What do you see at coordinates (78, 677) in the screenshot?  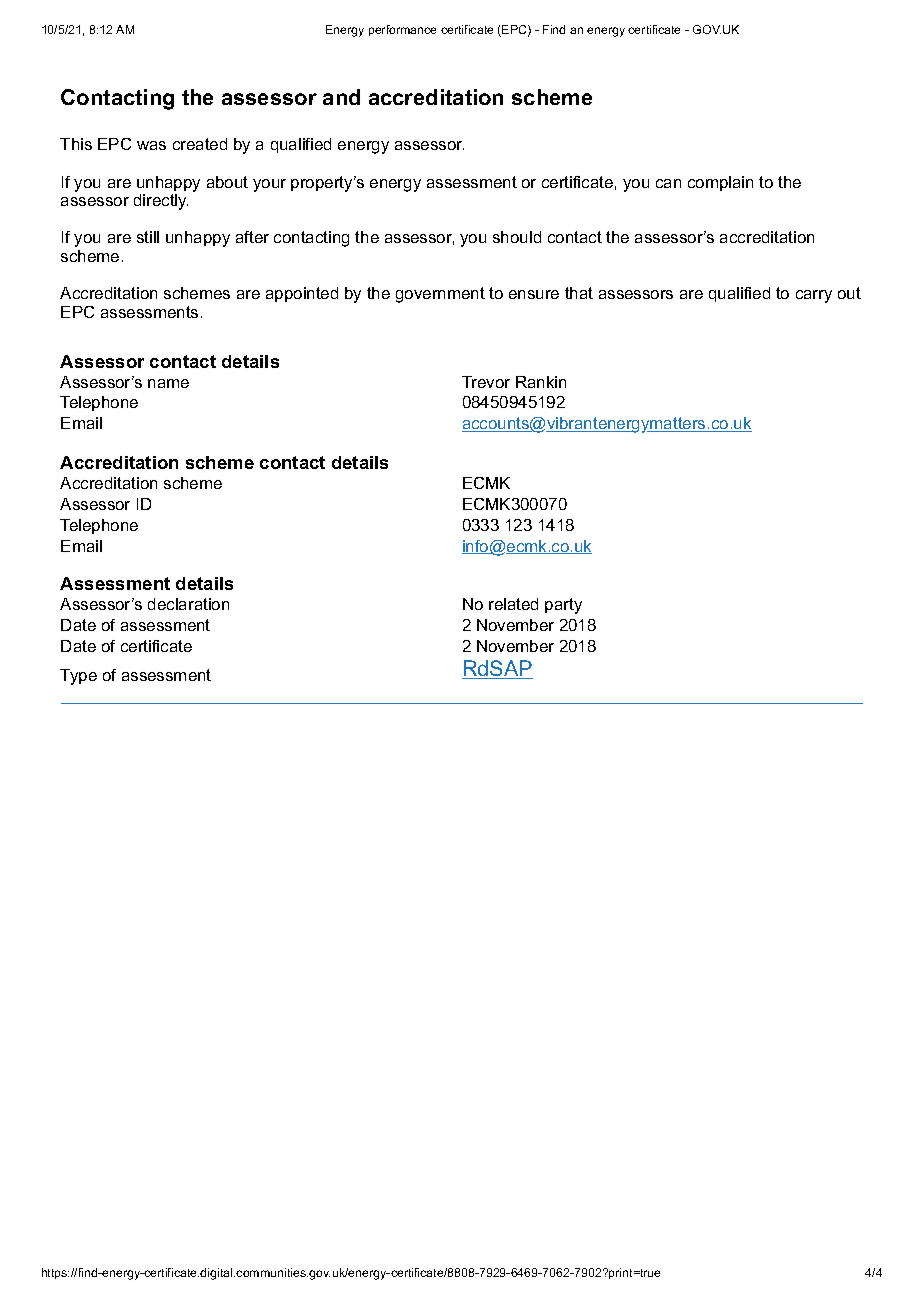 I see `Type` at bounding box center [78, 677].
